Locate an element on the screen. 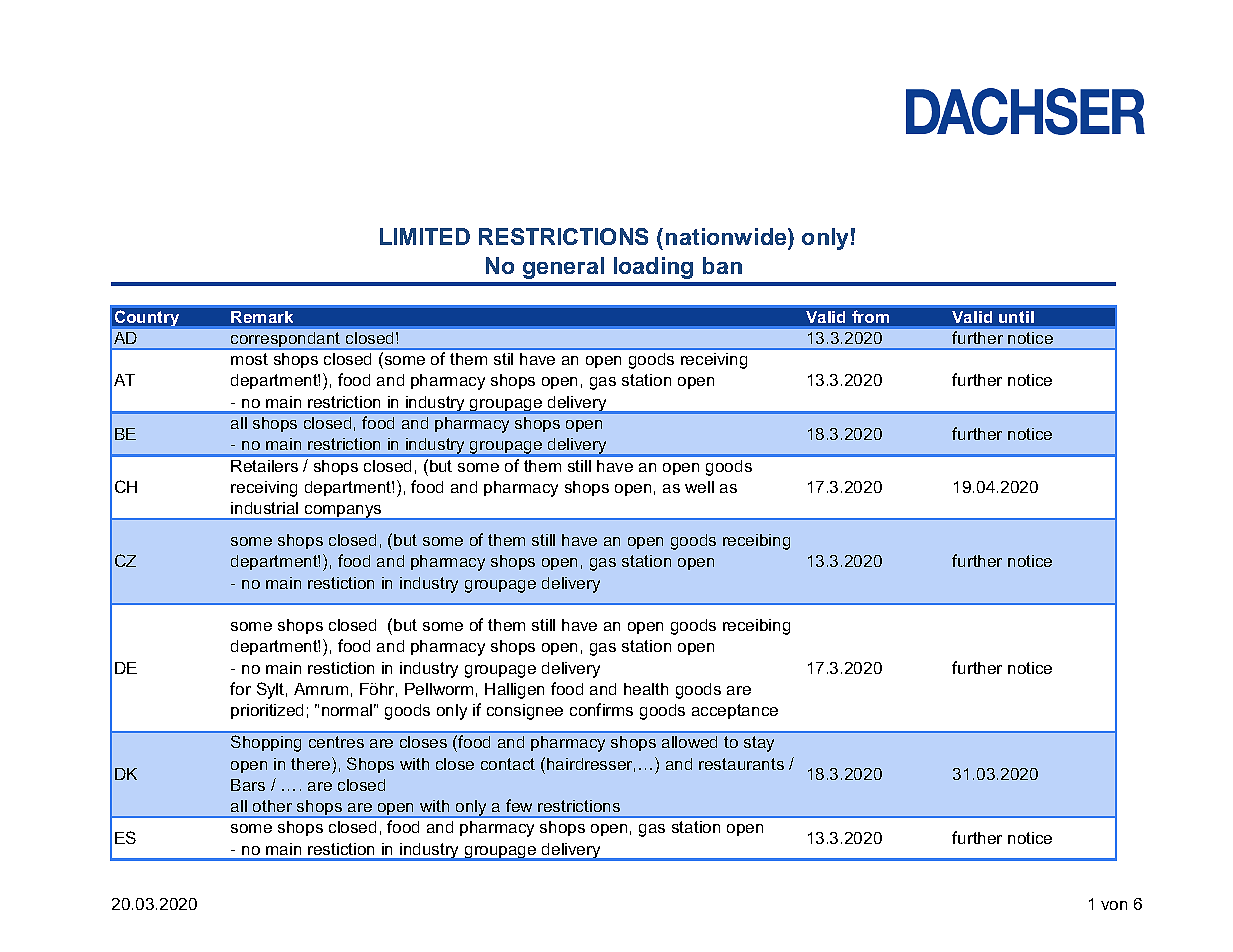 The height and width of the screenshot is (952, 1233). acceptance is located at coordinates (735, 711).
